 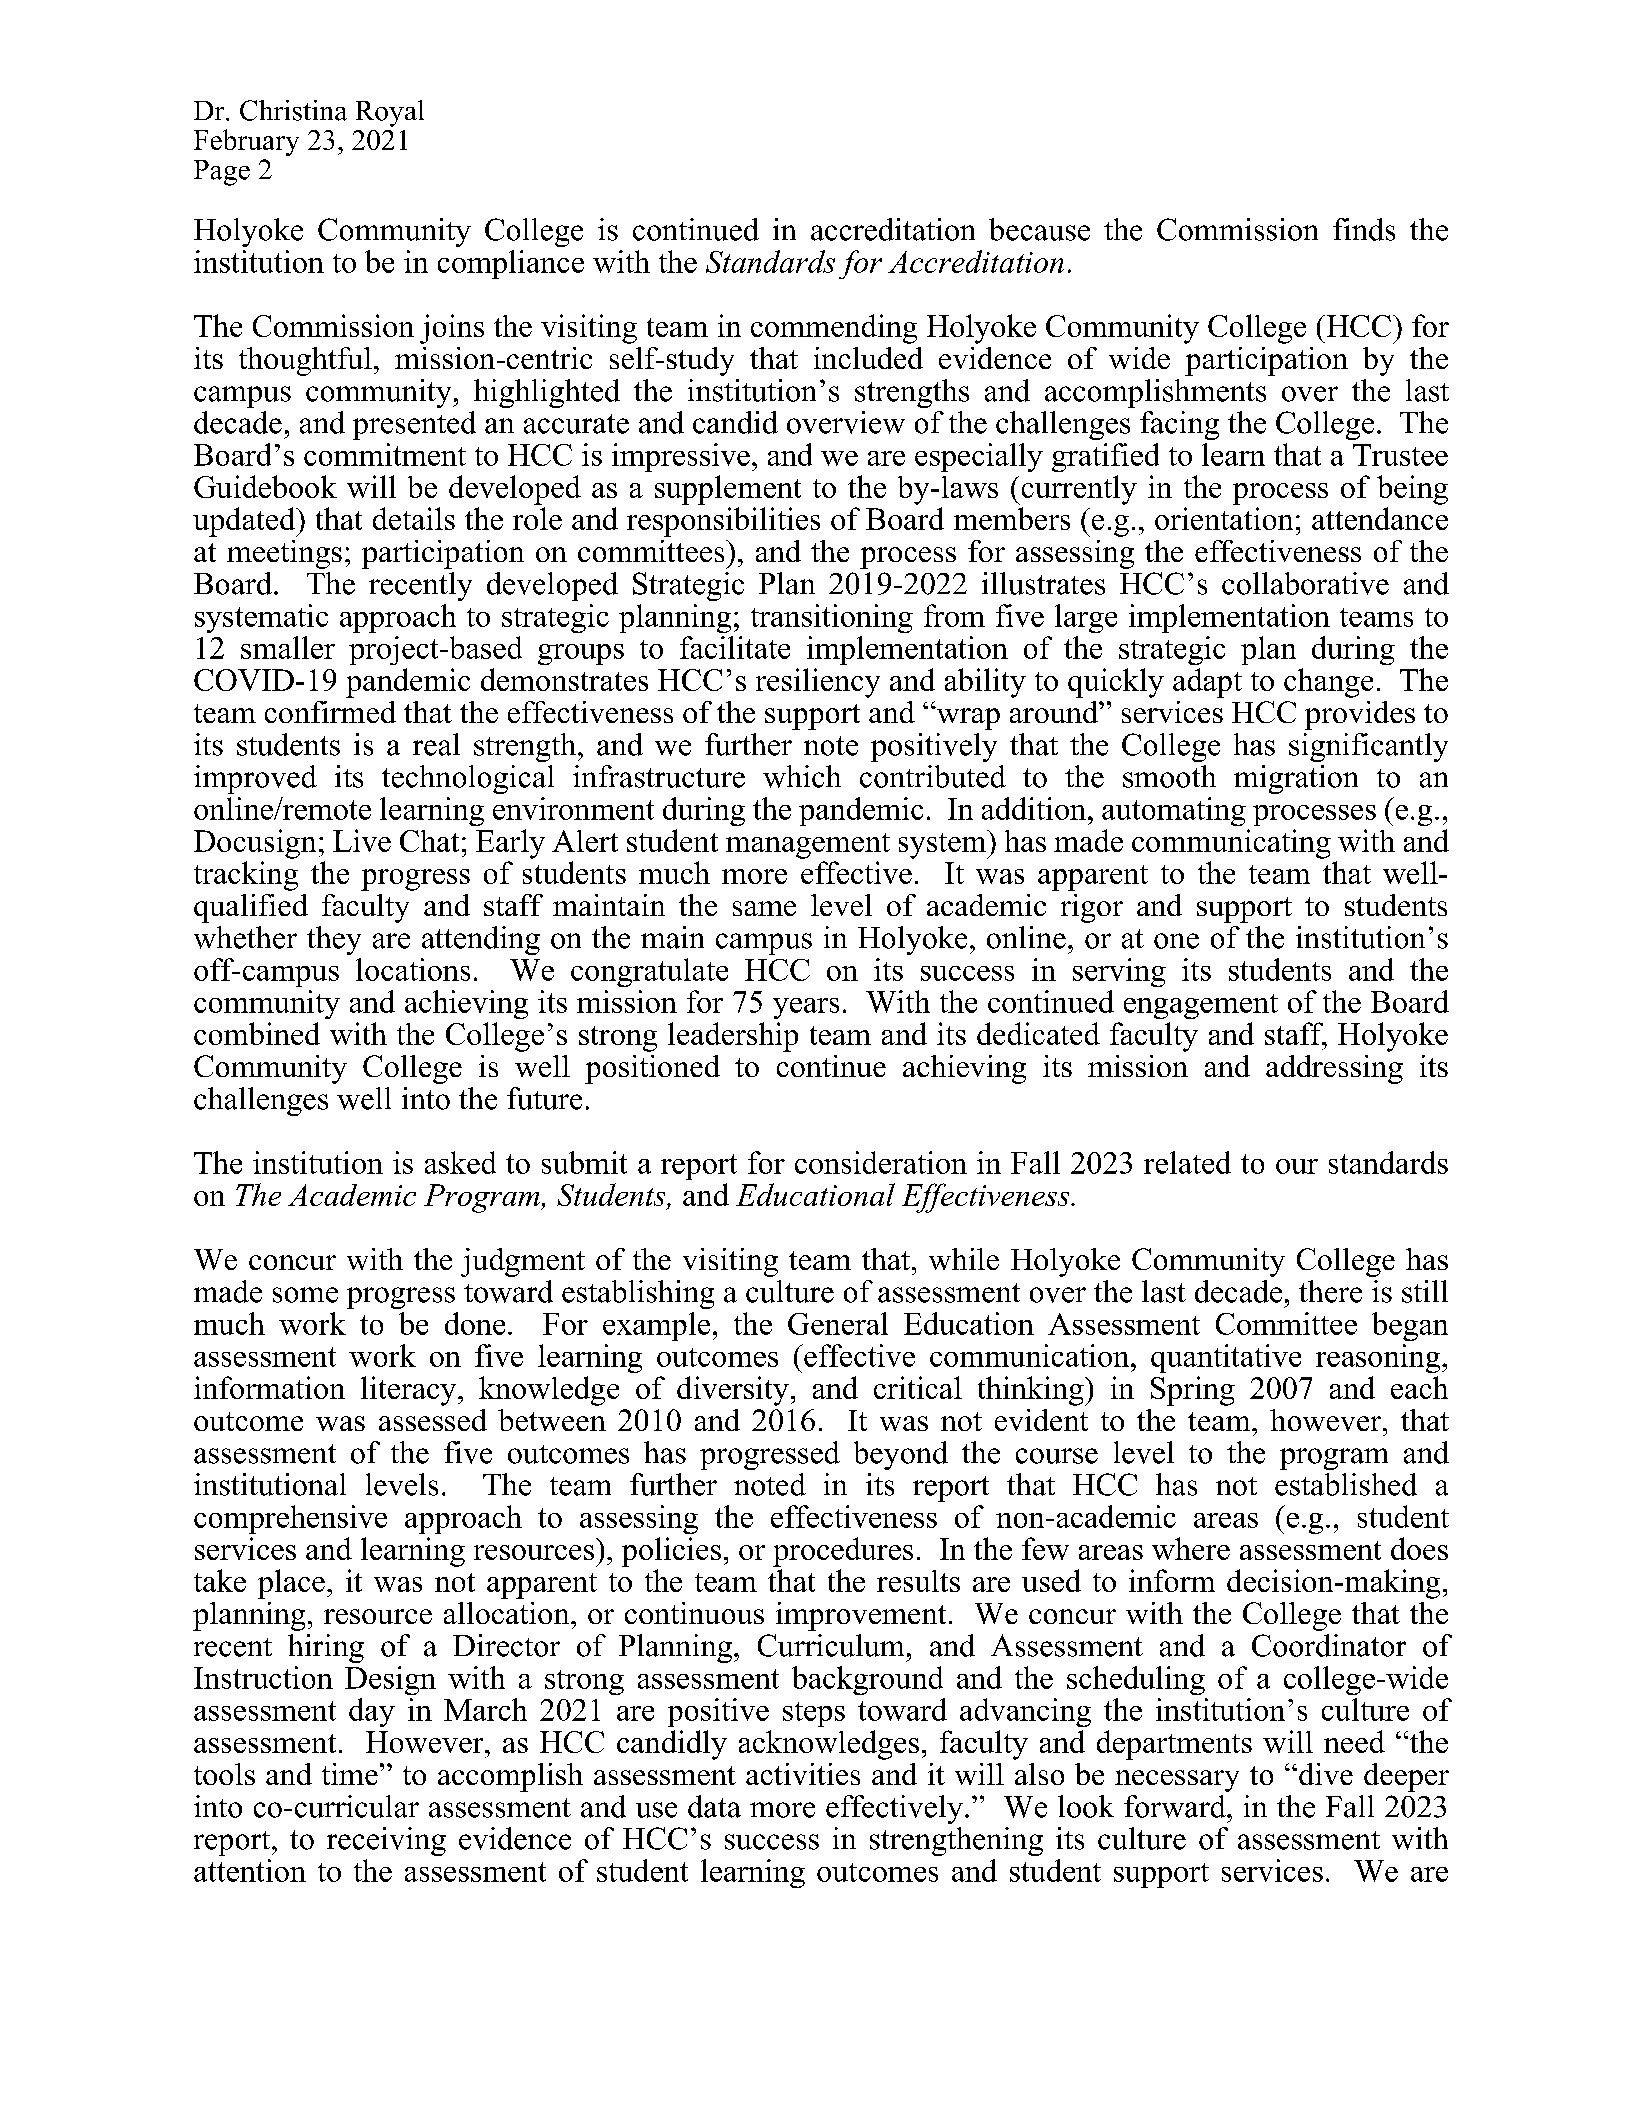 What do you see at coordinates (806, 1008) in the screenshot?
I see `years` at bounding box center [806, 1008].
